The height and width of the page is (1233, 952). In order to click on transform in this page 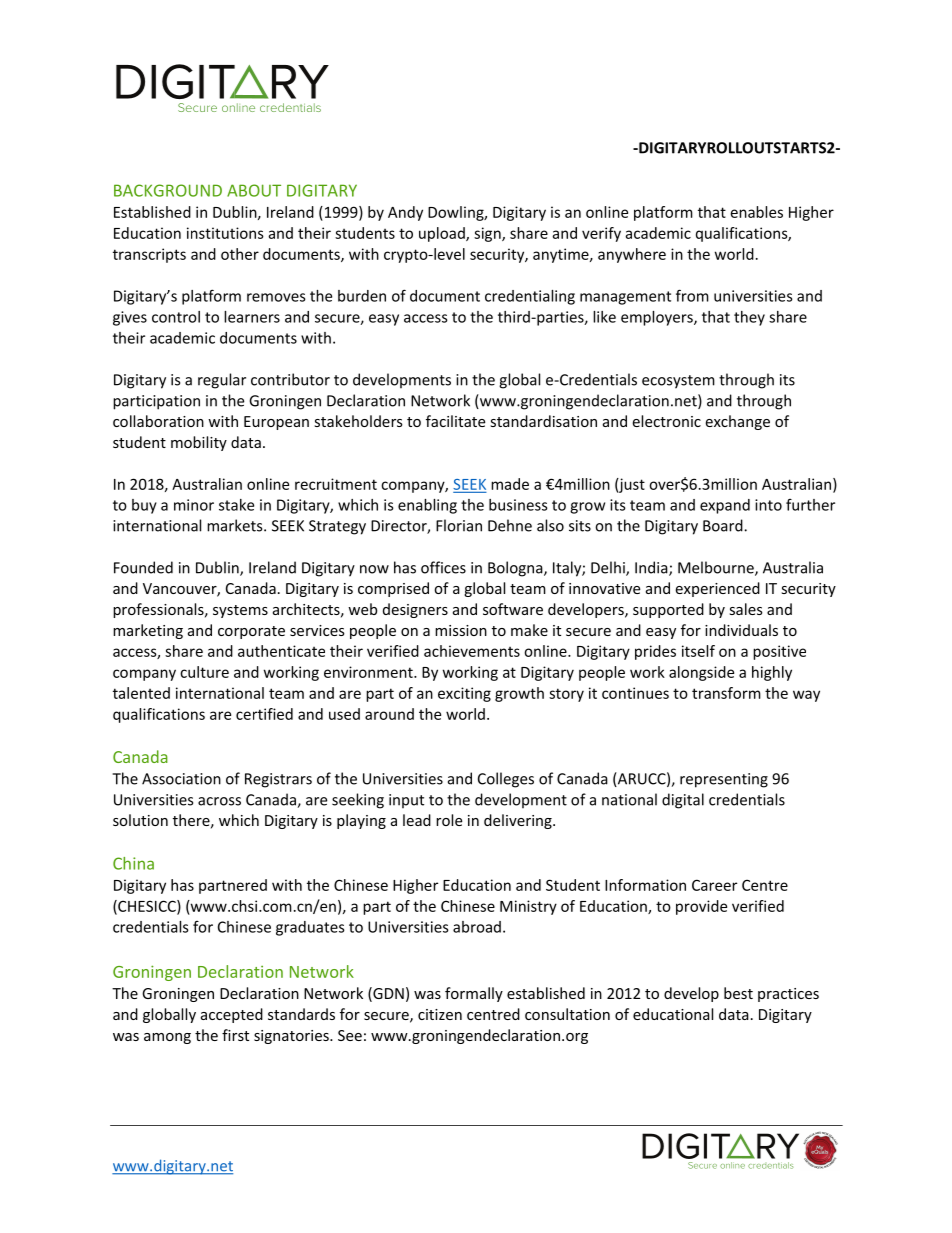, I will do `click(726, 693)`.
